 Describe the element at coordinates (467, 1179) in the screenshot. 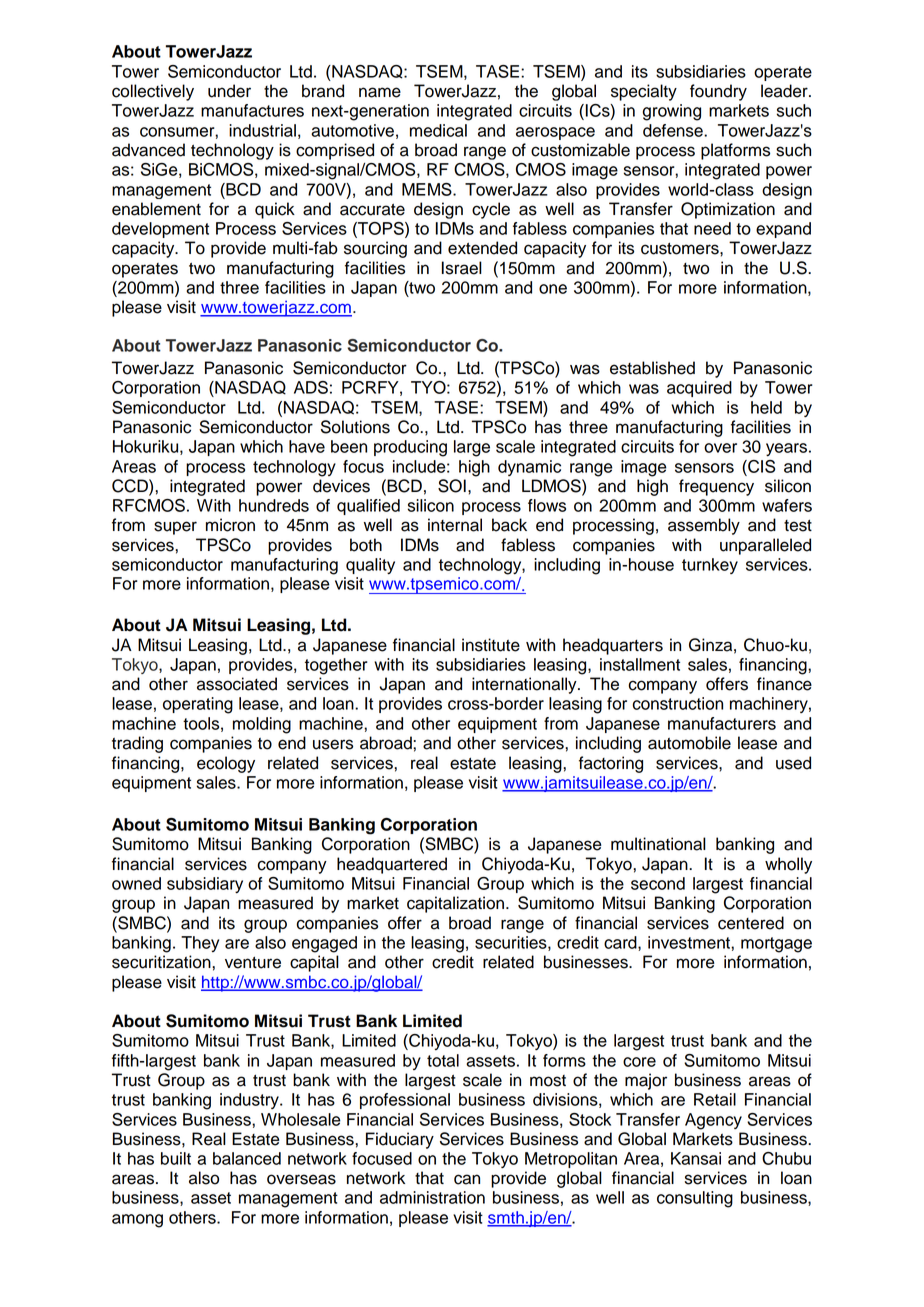

I see `can` at that location.
